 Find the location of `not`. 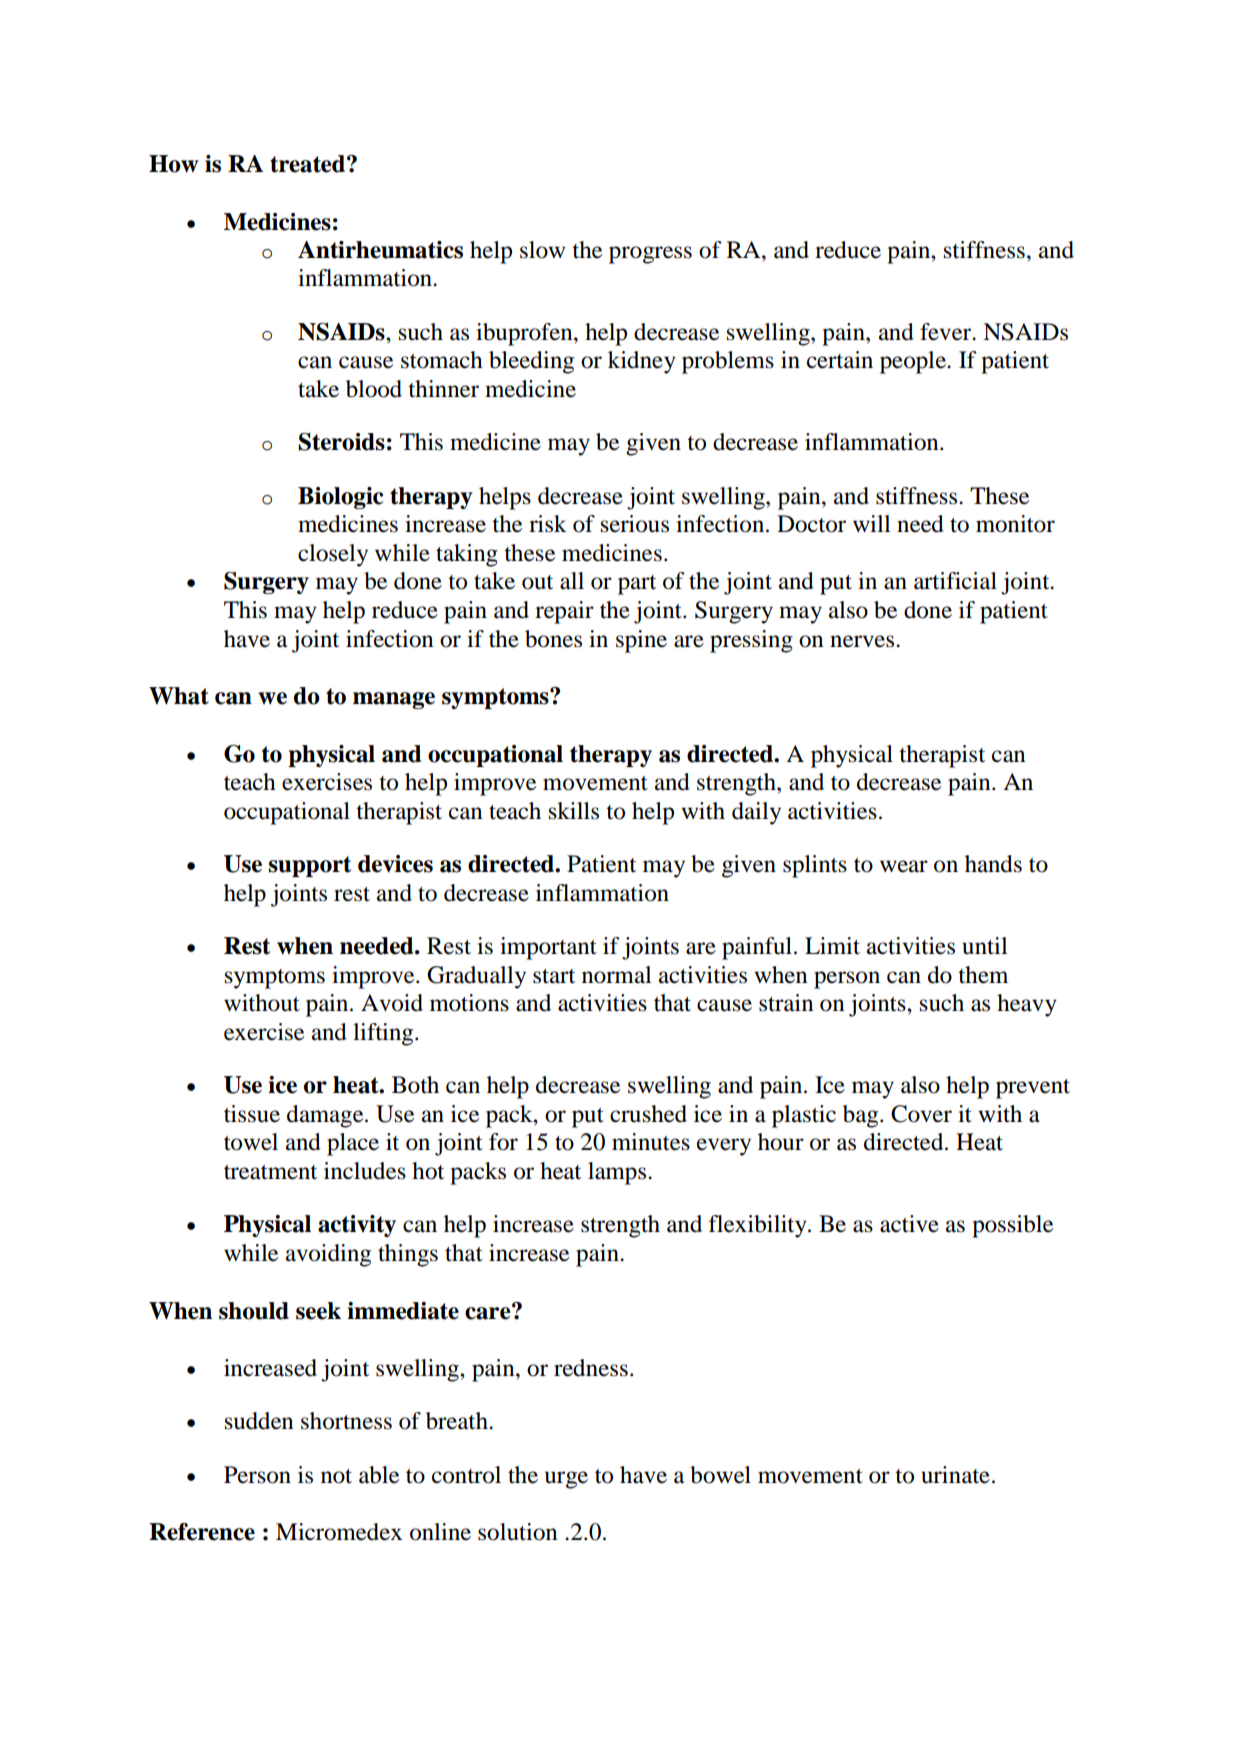

not is located at coordinates (336, 1476).
